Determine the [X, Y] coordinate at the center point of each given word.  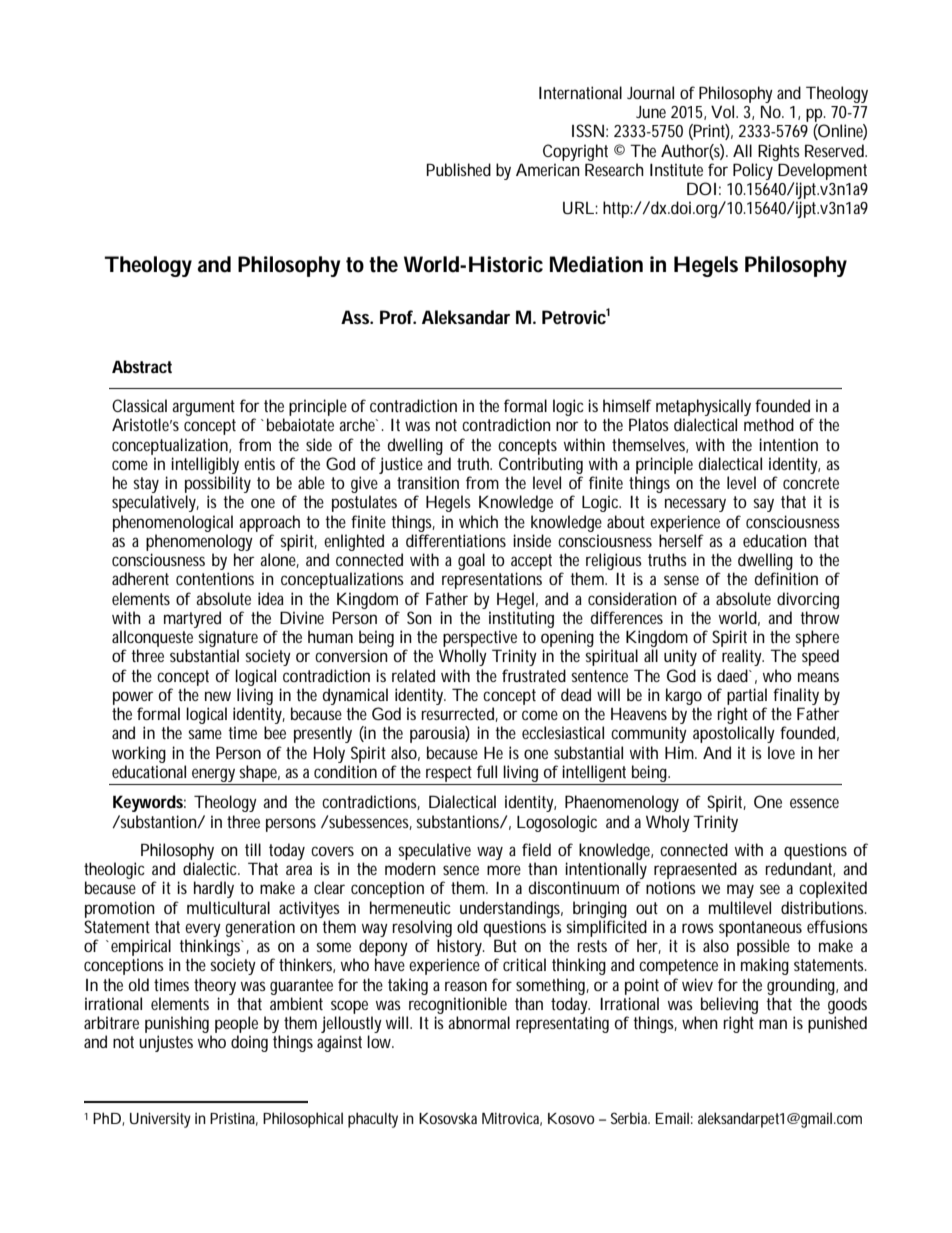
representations [492, 580]
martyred [192, 619]
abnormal [479, 1022]
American [548, 169]
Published [459, 169]
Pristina [234, 1119]
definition [786, 578]
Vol [724, 111]
